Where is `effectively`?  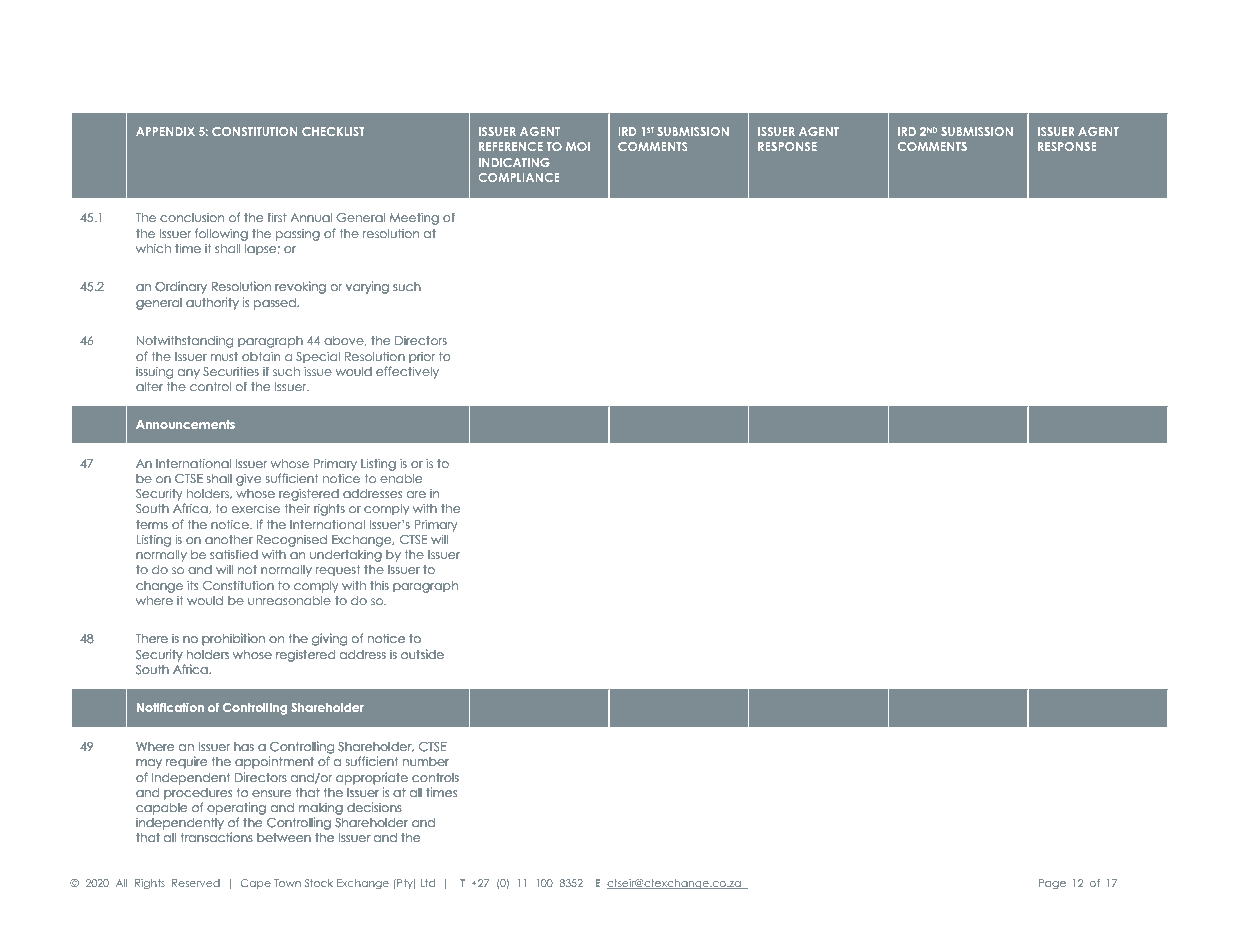 effectively is located at coordinates (407, 372).
